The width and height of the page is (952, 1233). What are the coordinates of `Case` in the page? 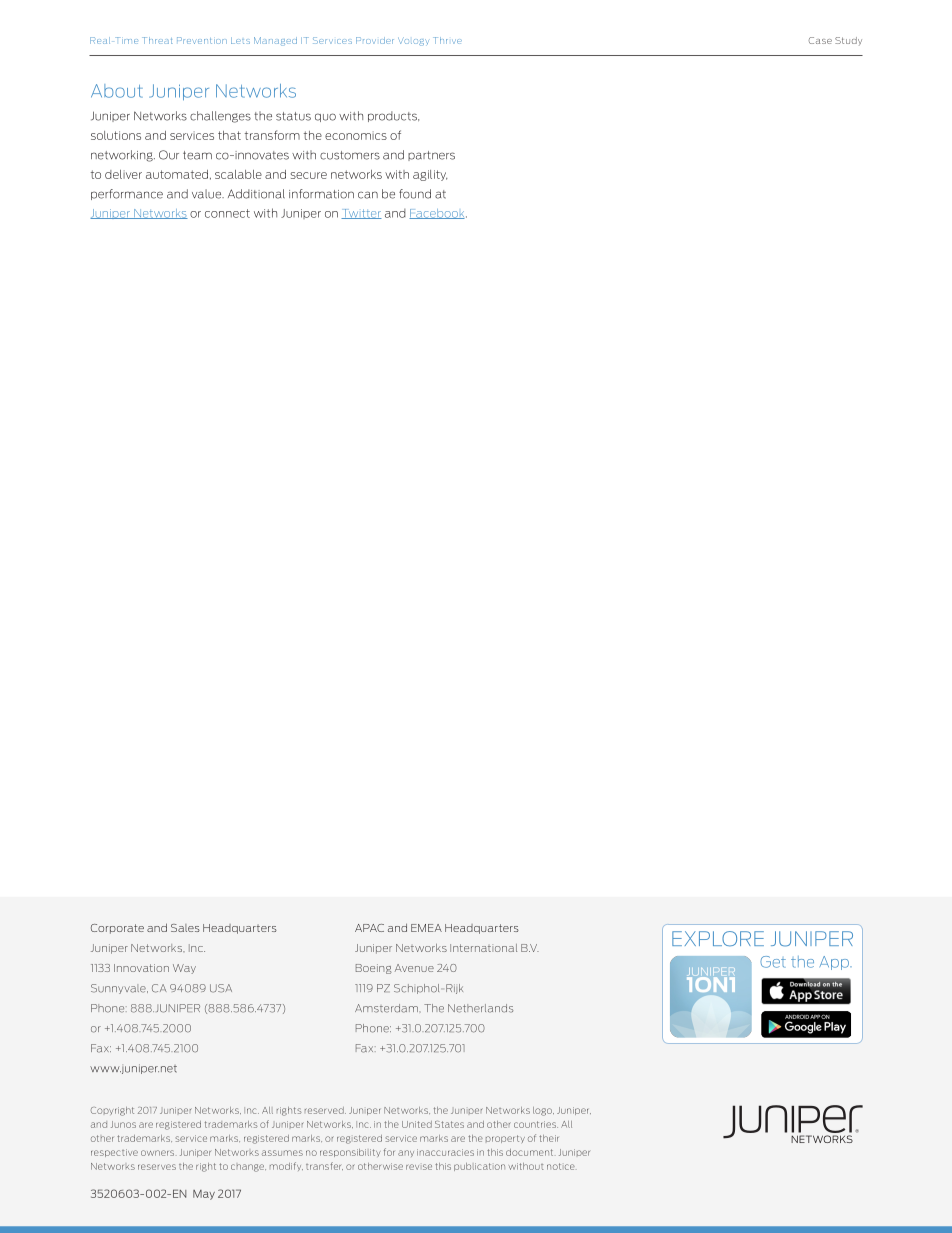 It's located at (820, 40).
